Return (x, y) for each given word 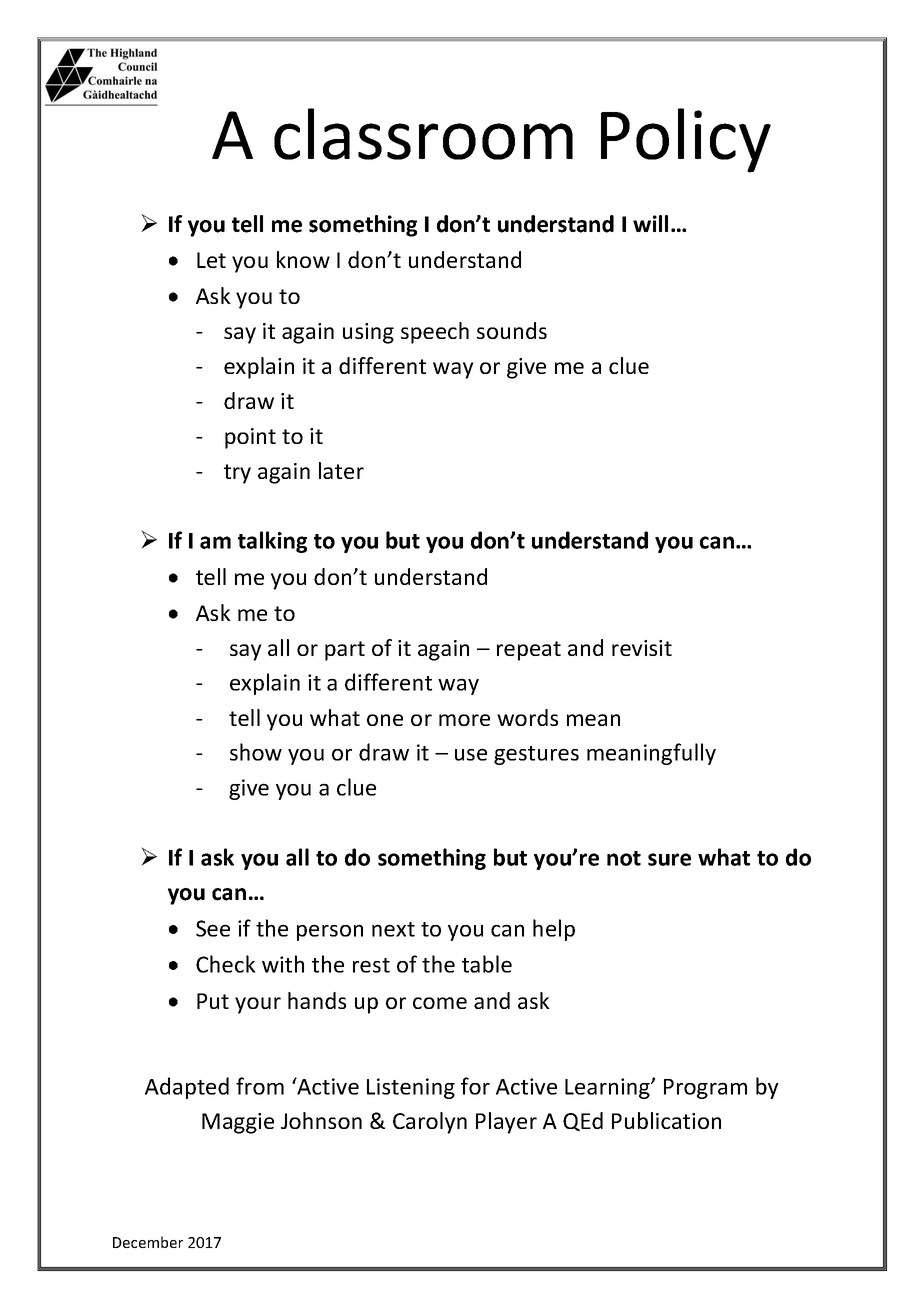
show (256, 752)
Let (211, 260)
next (393, 929)
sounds (512, 330)
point (250, 438)
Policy (686, 140)
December (148, 1242)
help (554, 930)
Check (226, 964)
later (341, 470)
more (464, 720)
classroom (423, 134)
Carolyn (430, 1123)
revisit (642, 648)
